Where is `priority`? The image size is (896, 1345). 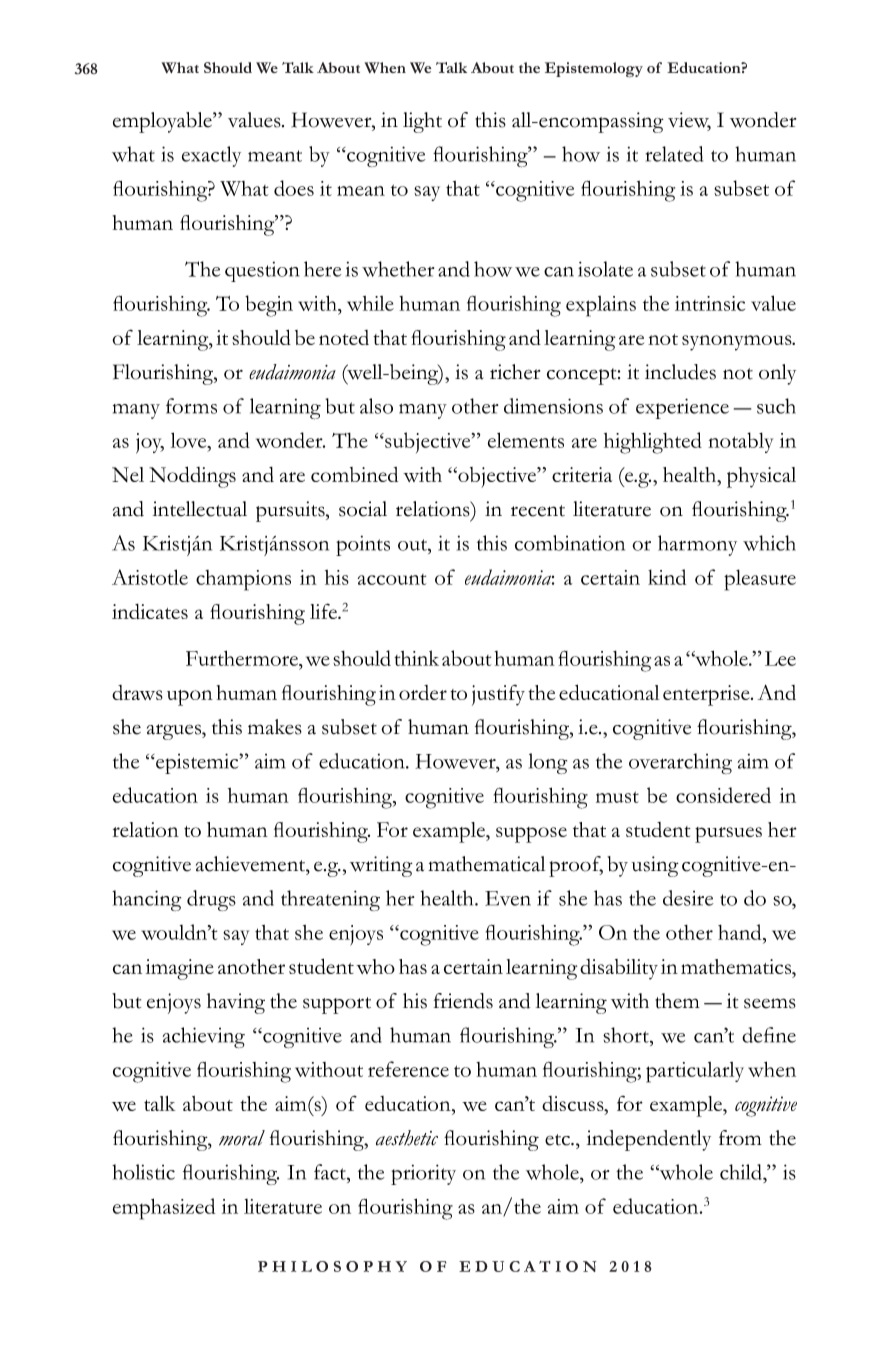
priority is located at coordinates (423, 1174).
